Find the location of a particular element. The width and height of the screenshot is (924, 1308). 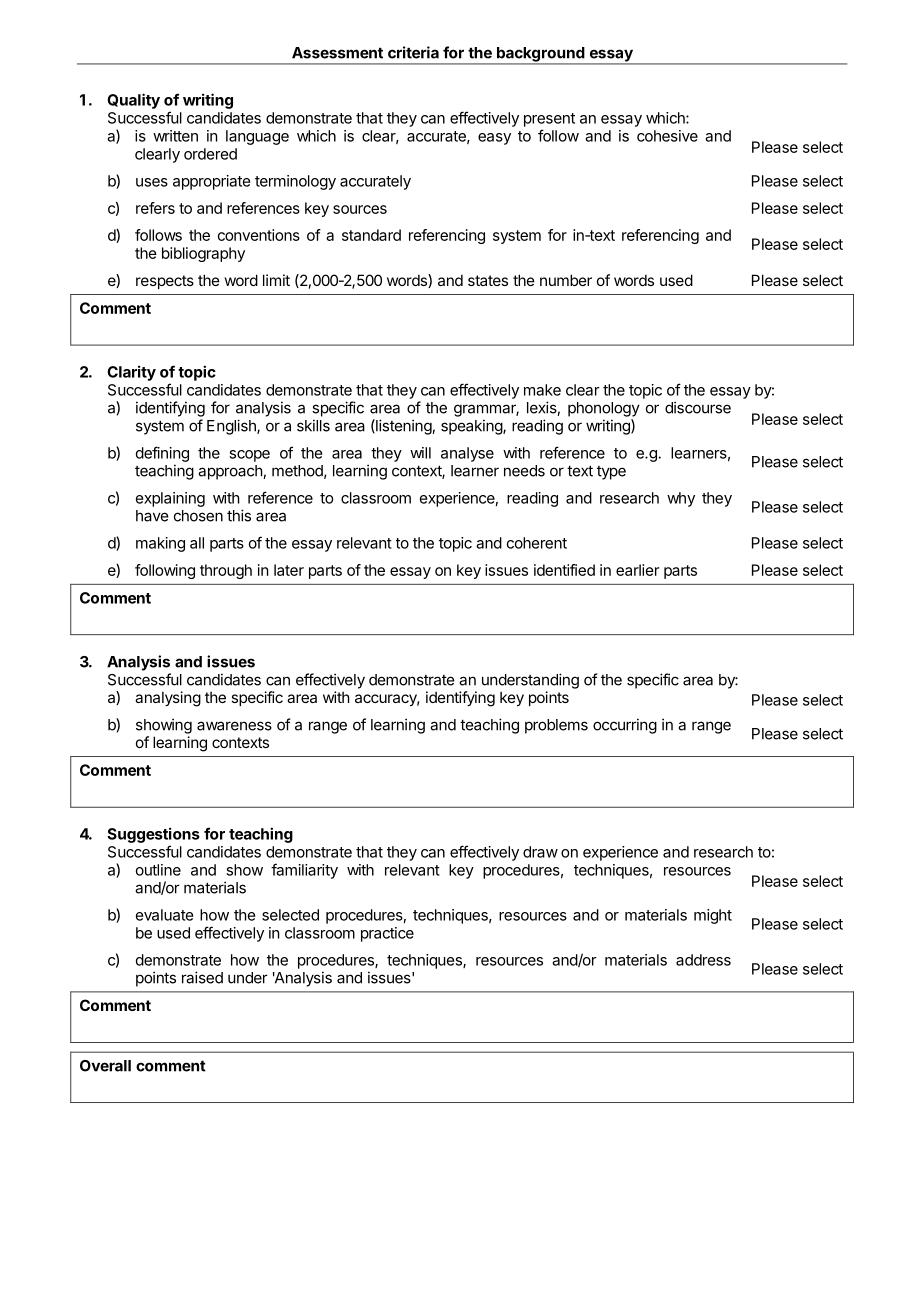

raised is located at coordinates (202, 977).
